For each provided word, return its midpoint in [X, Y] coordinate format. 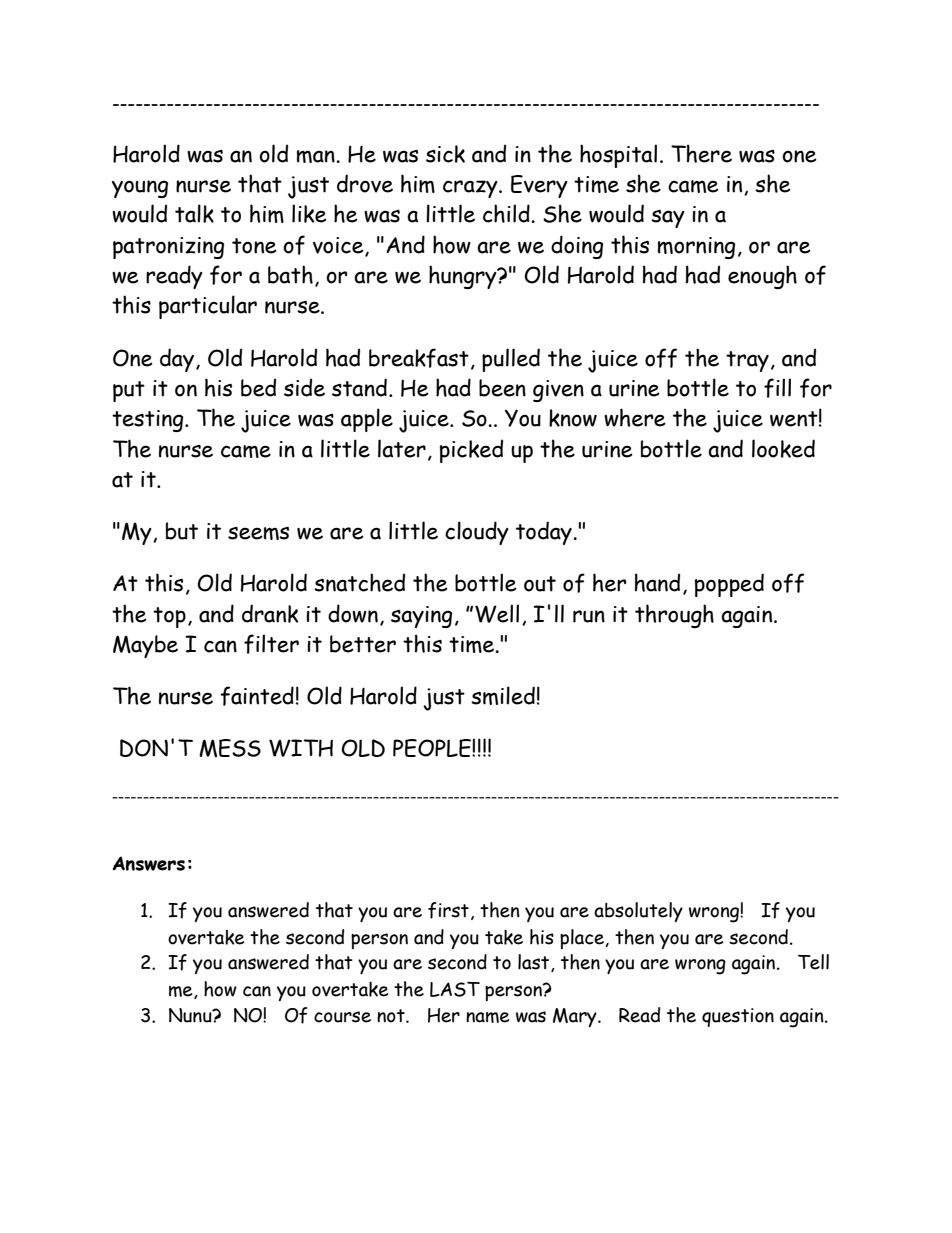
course [342, 1017]
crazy [471, 189]
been [502, 388]
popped [729, 585]
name [487, 1017]
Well [497, 613]
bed [258, 387]
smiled [503, 695]
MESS [230, 748]
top [169, 617]
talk [194, 213]
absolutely [638, 912]
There [701, 153]
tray [747, 361]
